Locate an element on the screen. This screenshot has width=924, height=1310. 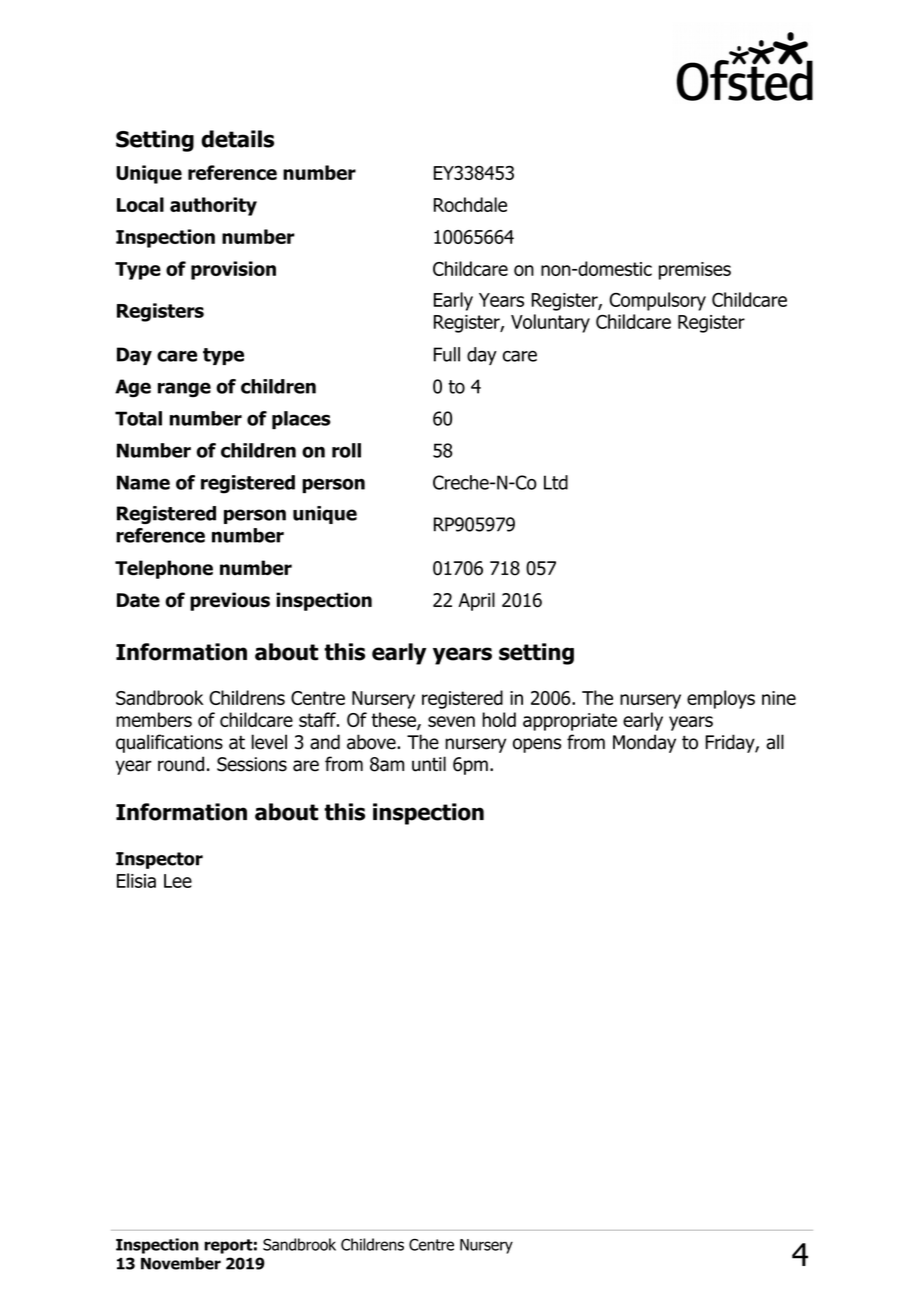
all is located at coordinates (775, 742).
